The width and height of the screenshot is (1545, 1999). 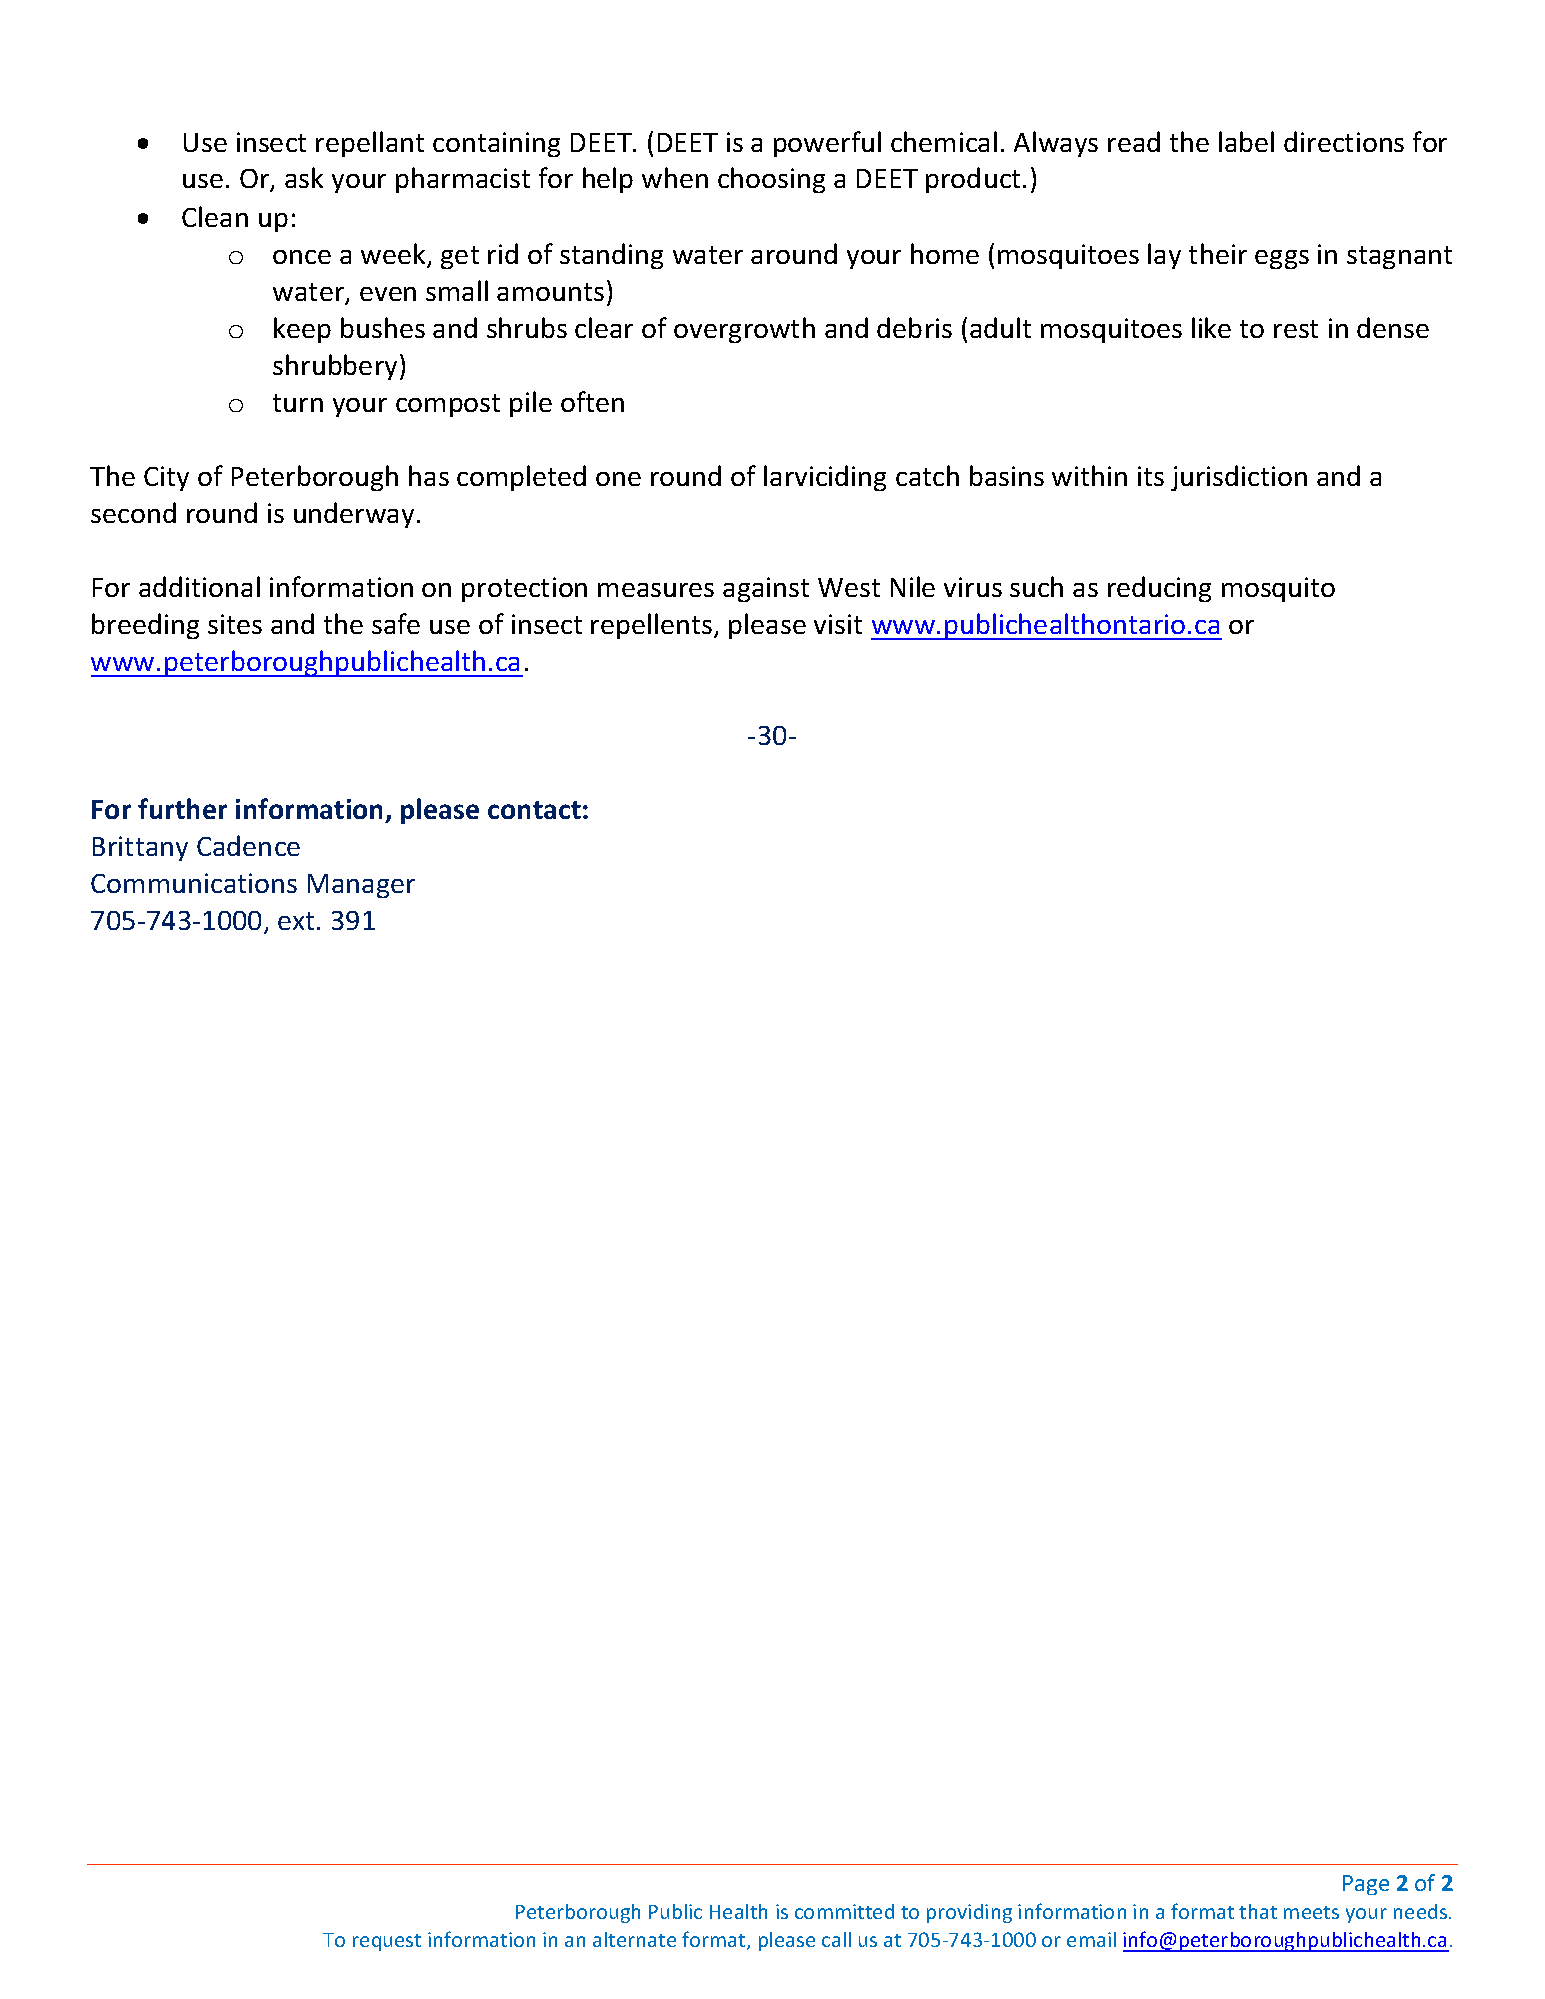 I want to click on reducing, so click(x=1159, y=589).
